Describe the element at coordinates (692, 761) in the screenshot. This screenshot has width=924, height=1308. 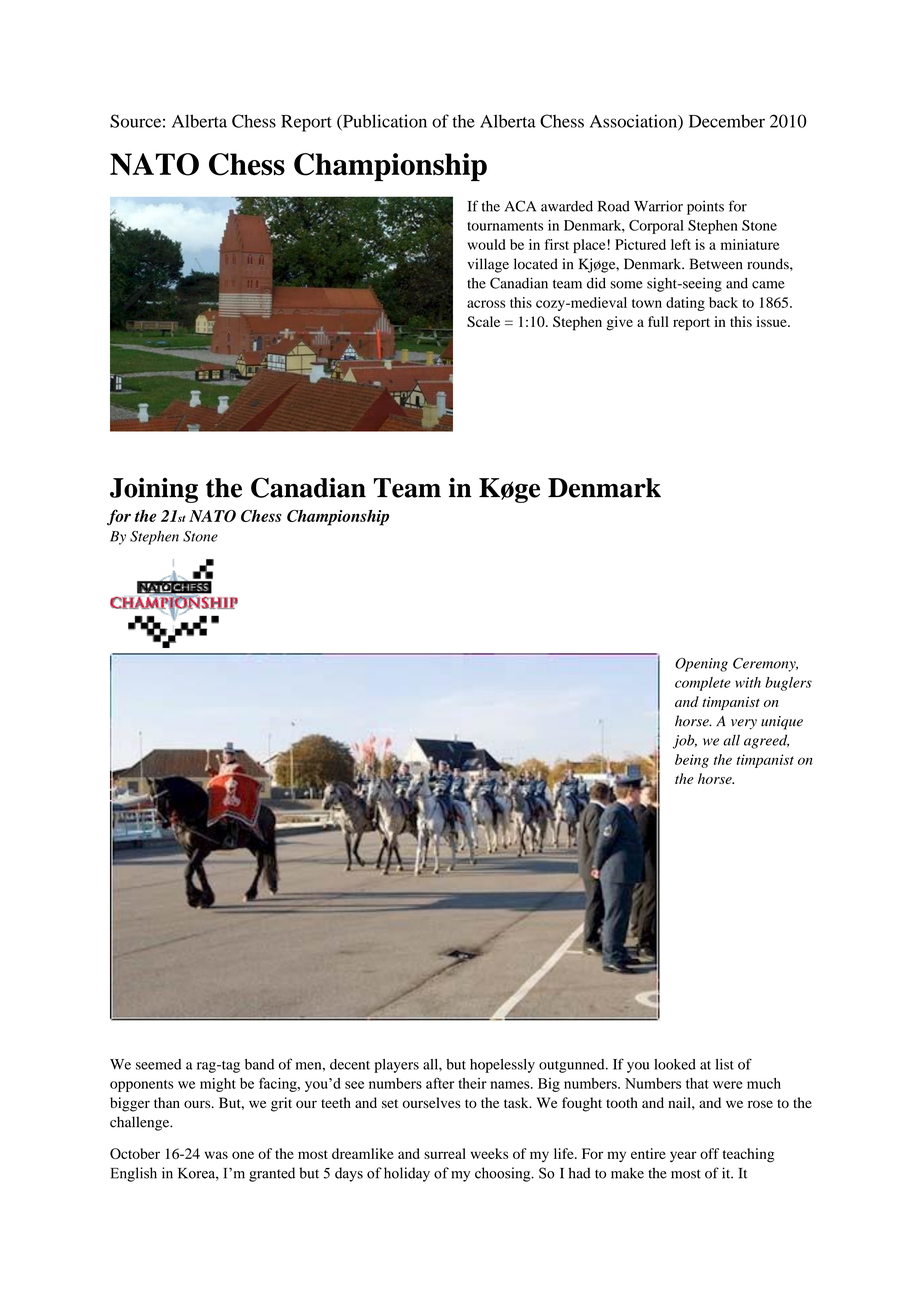
I see `being` at that location.
